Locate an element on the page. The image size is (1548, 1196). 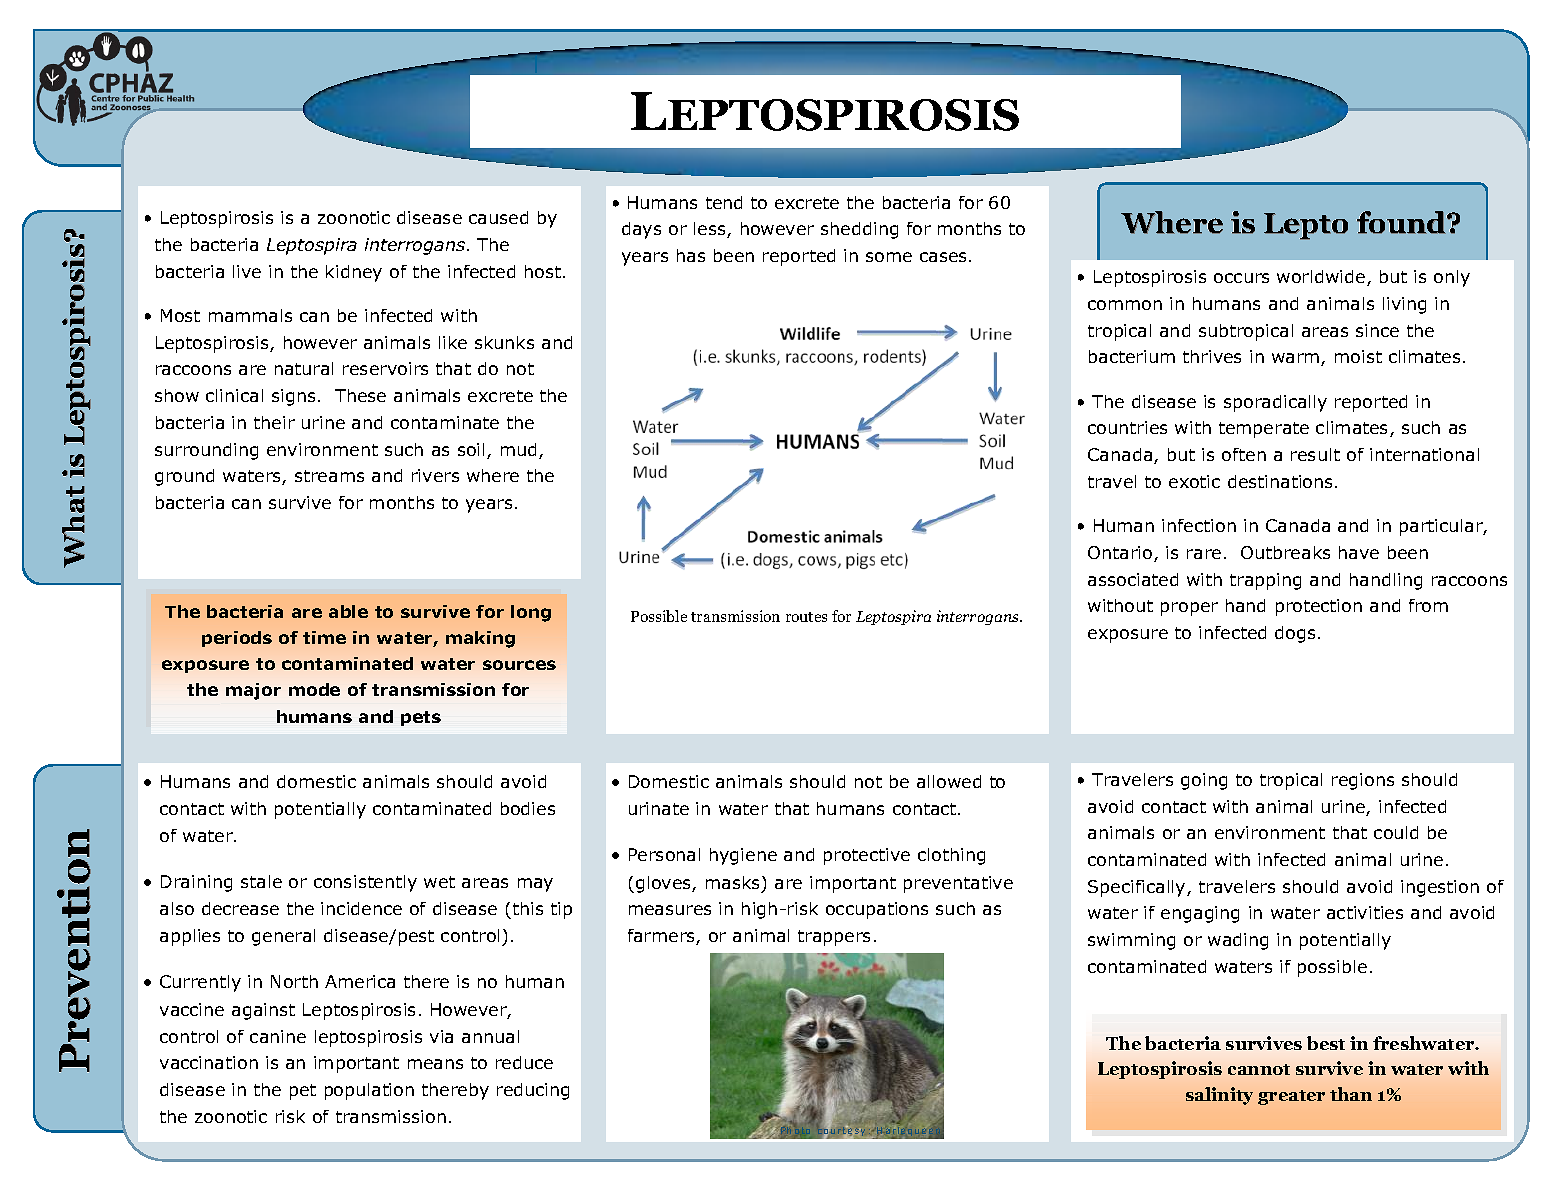
cannot is located at coordinates (1259, 1069).
